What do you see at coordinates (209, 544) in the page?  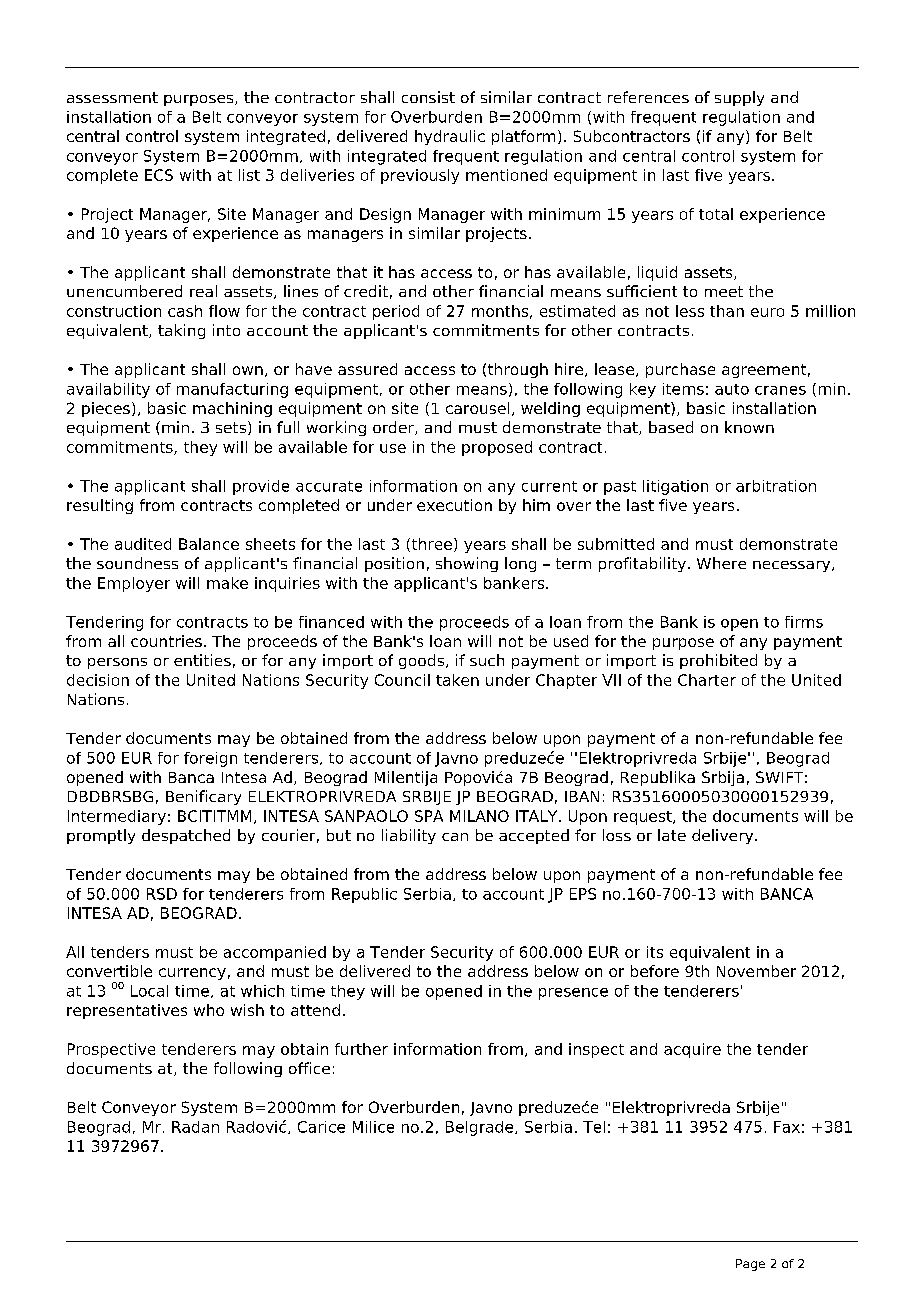 I see `Balance` at bounding box center [209, 544].
